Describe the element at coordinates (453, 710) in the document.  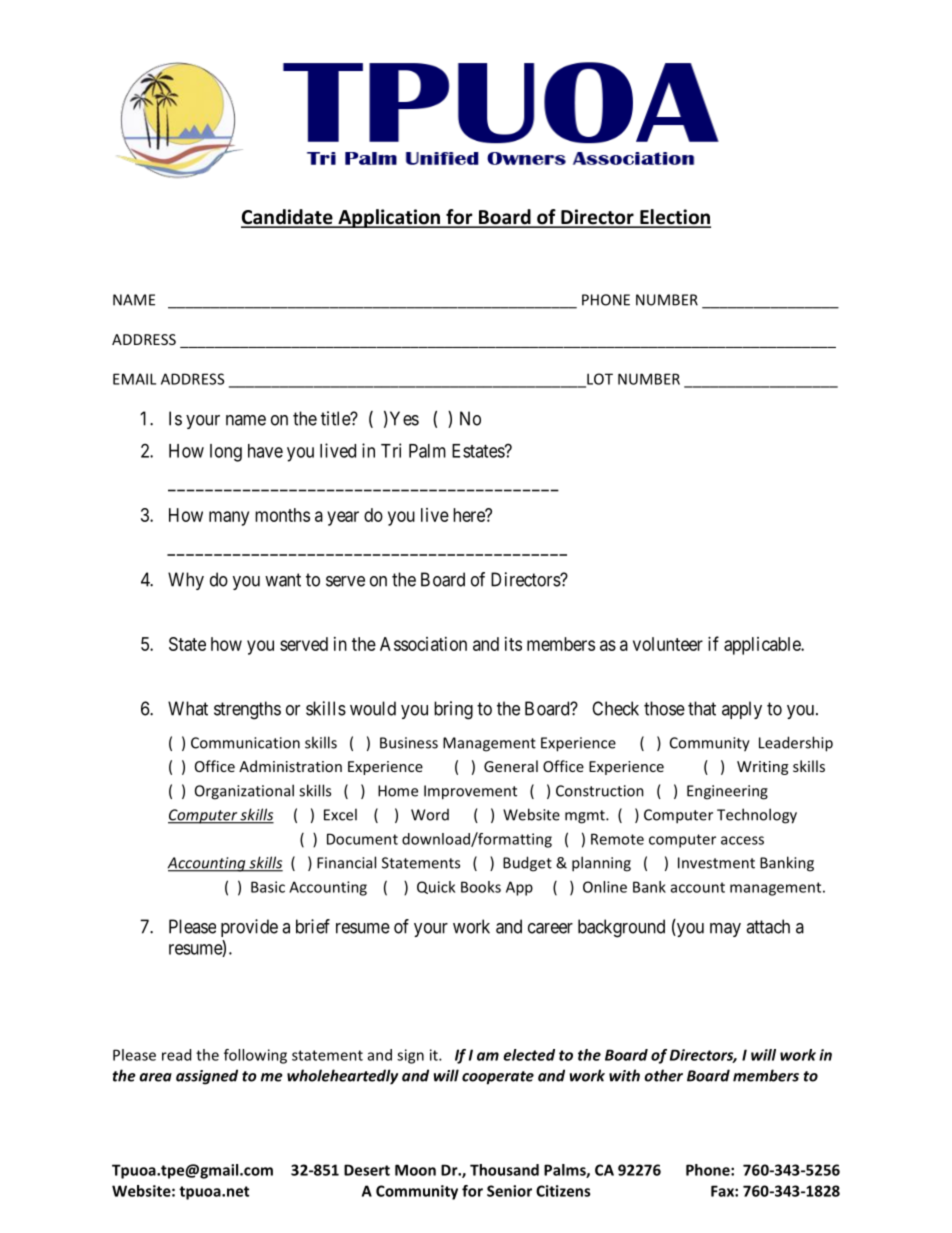
I see `bring` at that location.
